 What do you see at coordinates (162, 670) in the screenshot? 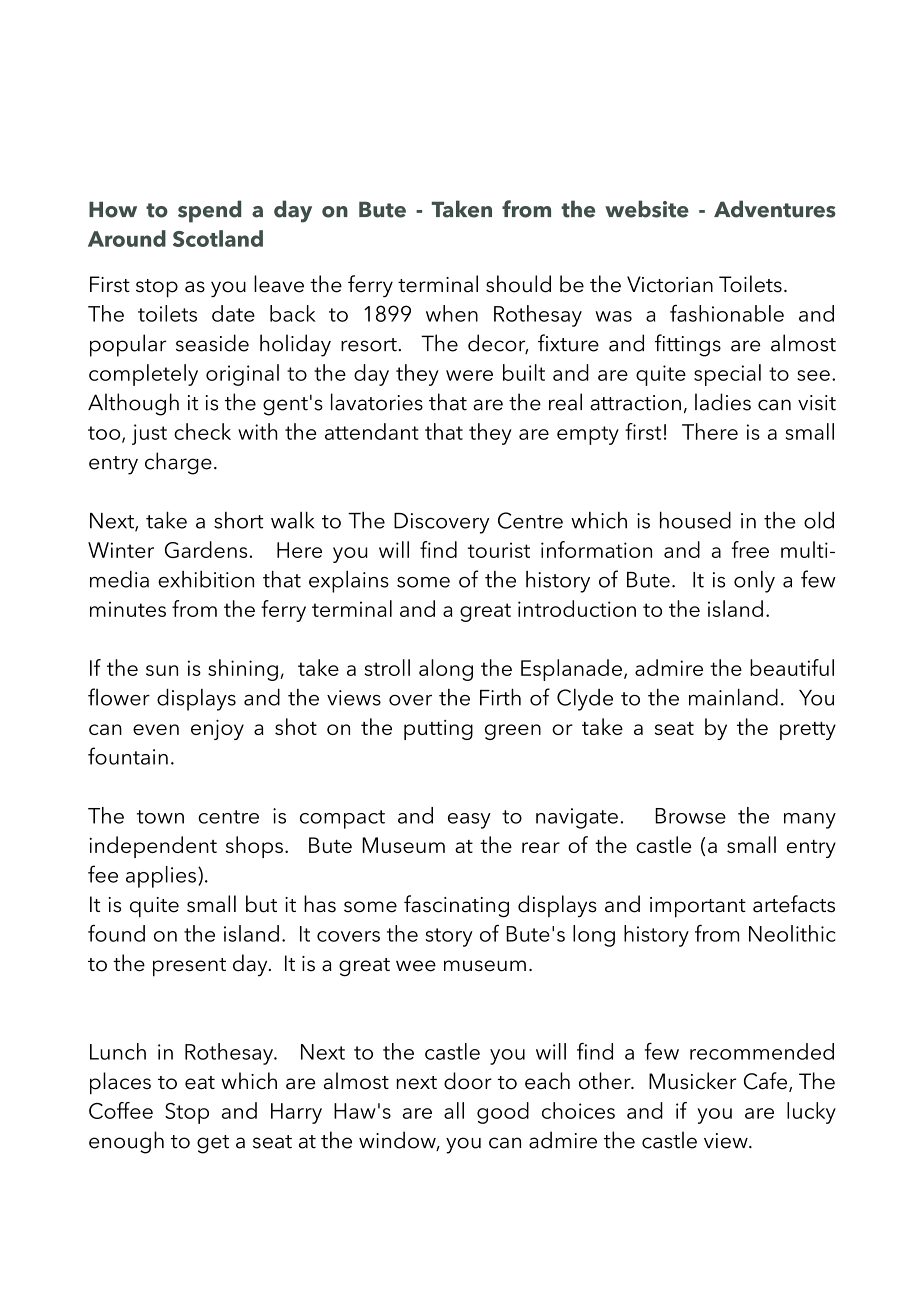
I see `sun` at bounding box center [162, 670].
